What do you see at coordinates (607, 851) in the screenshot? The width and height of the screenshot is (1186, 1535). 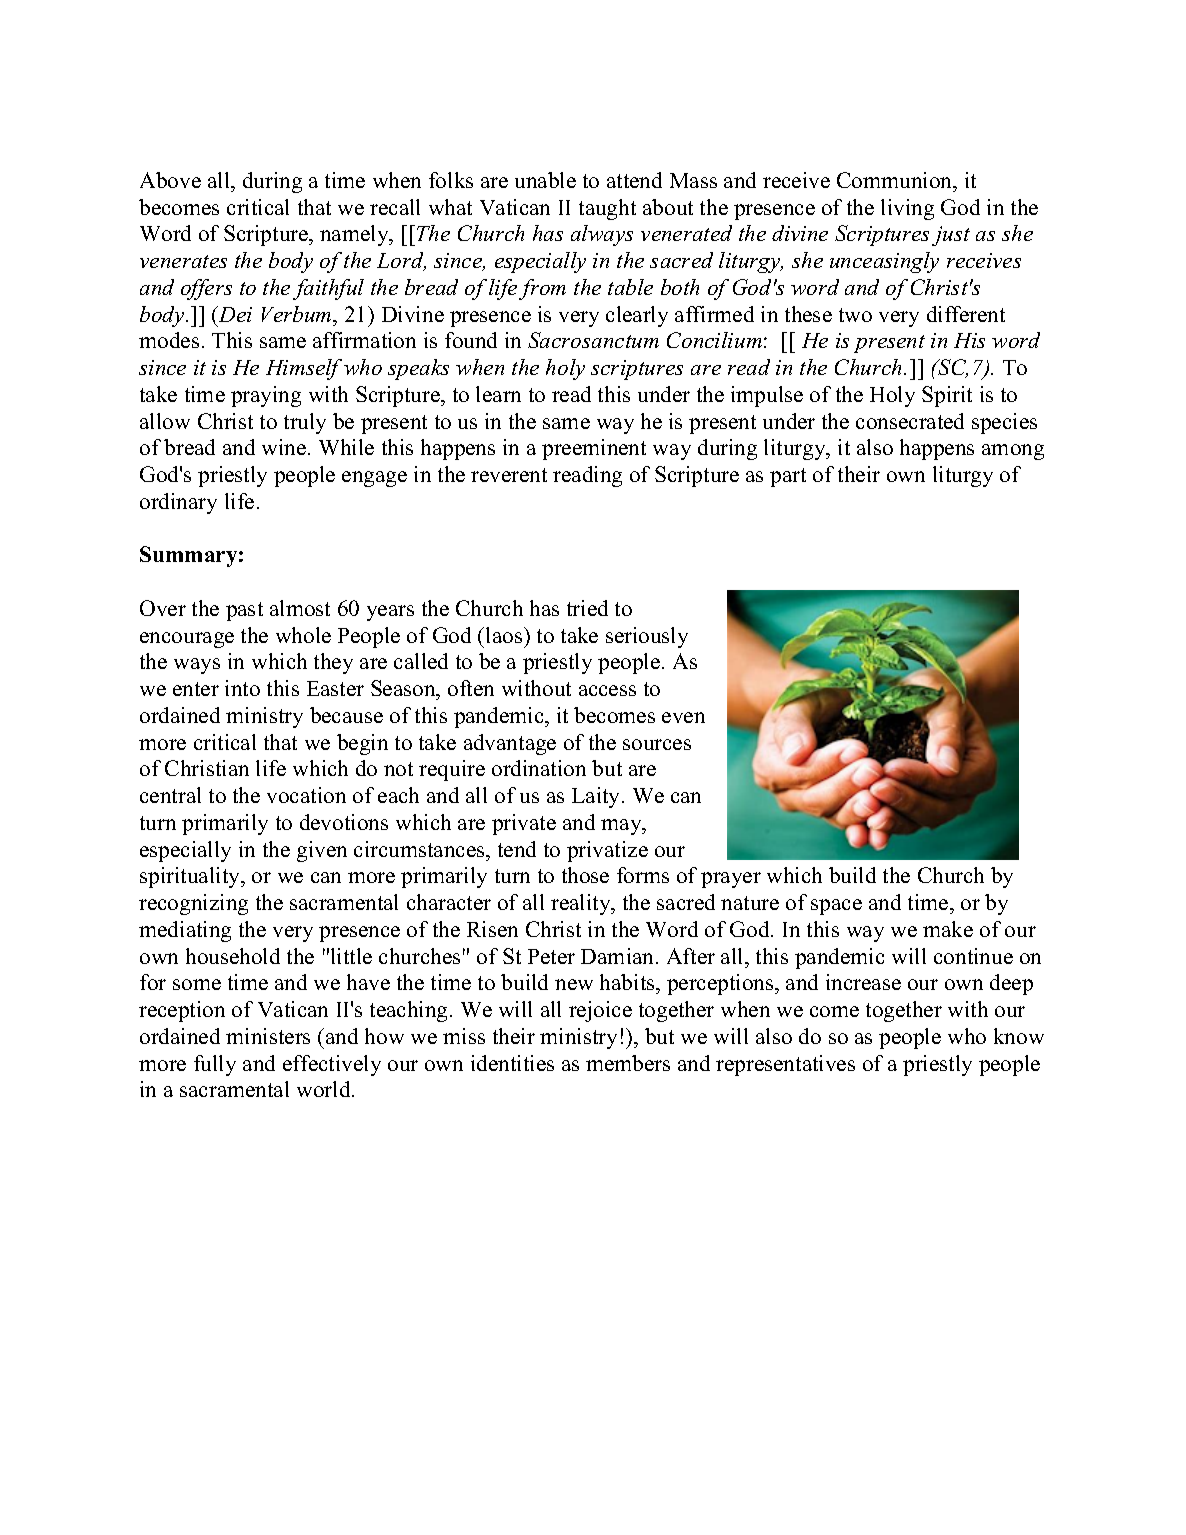 I see `privatize` at bounding box center [607, 851].
